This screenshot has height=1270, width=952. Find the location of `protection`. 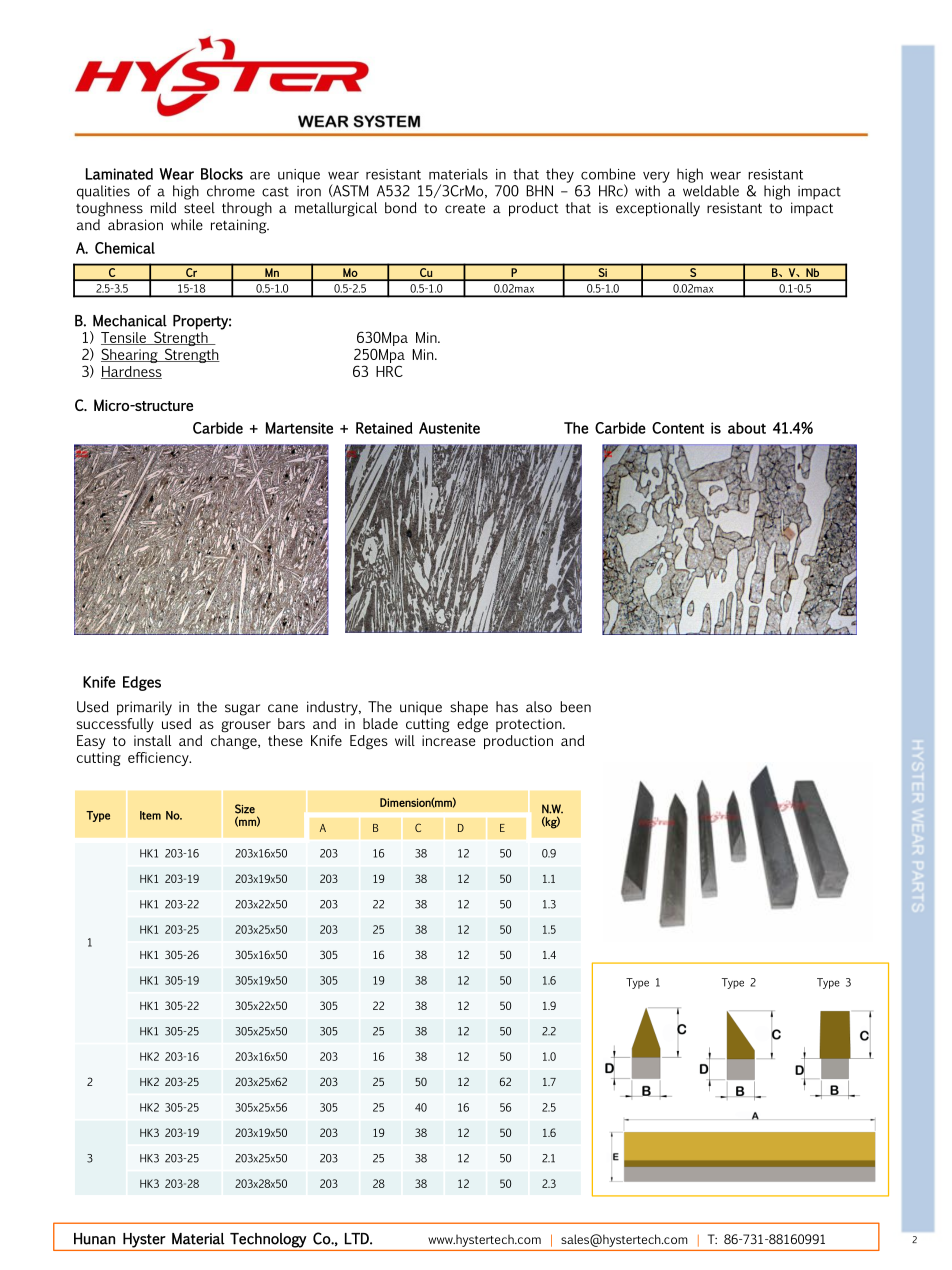

protection is located at coordinates (530, 725).
